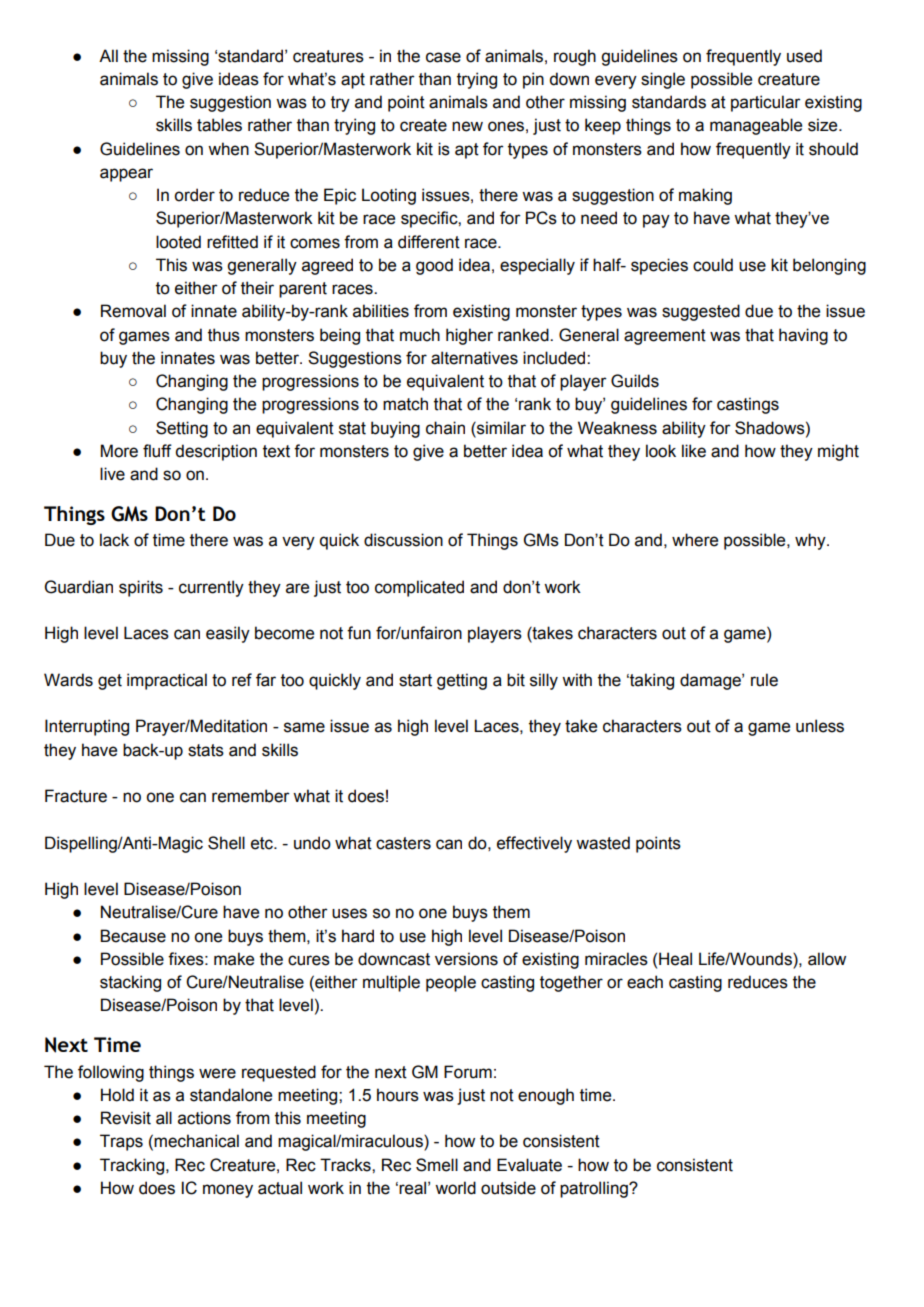 The image size is (924, 1307). Describe the element at coordinates (443, 57) in the document. I see `case` at that location.
